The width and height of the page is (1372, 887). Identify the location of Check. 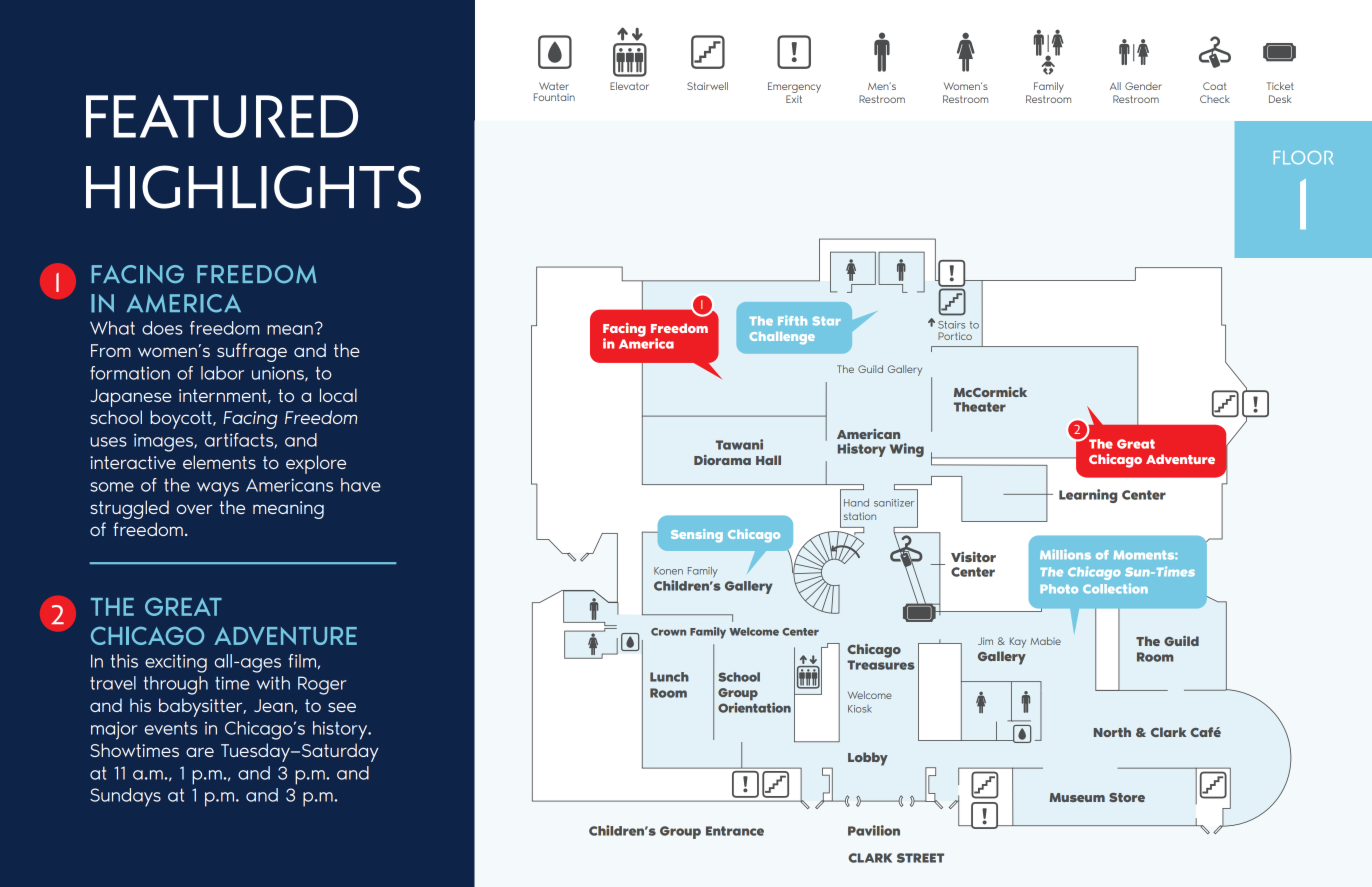
(1215, 99).
